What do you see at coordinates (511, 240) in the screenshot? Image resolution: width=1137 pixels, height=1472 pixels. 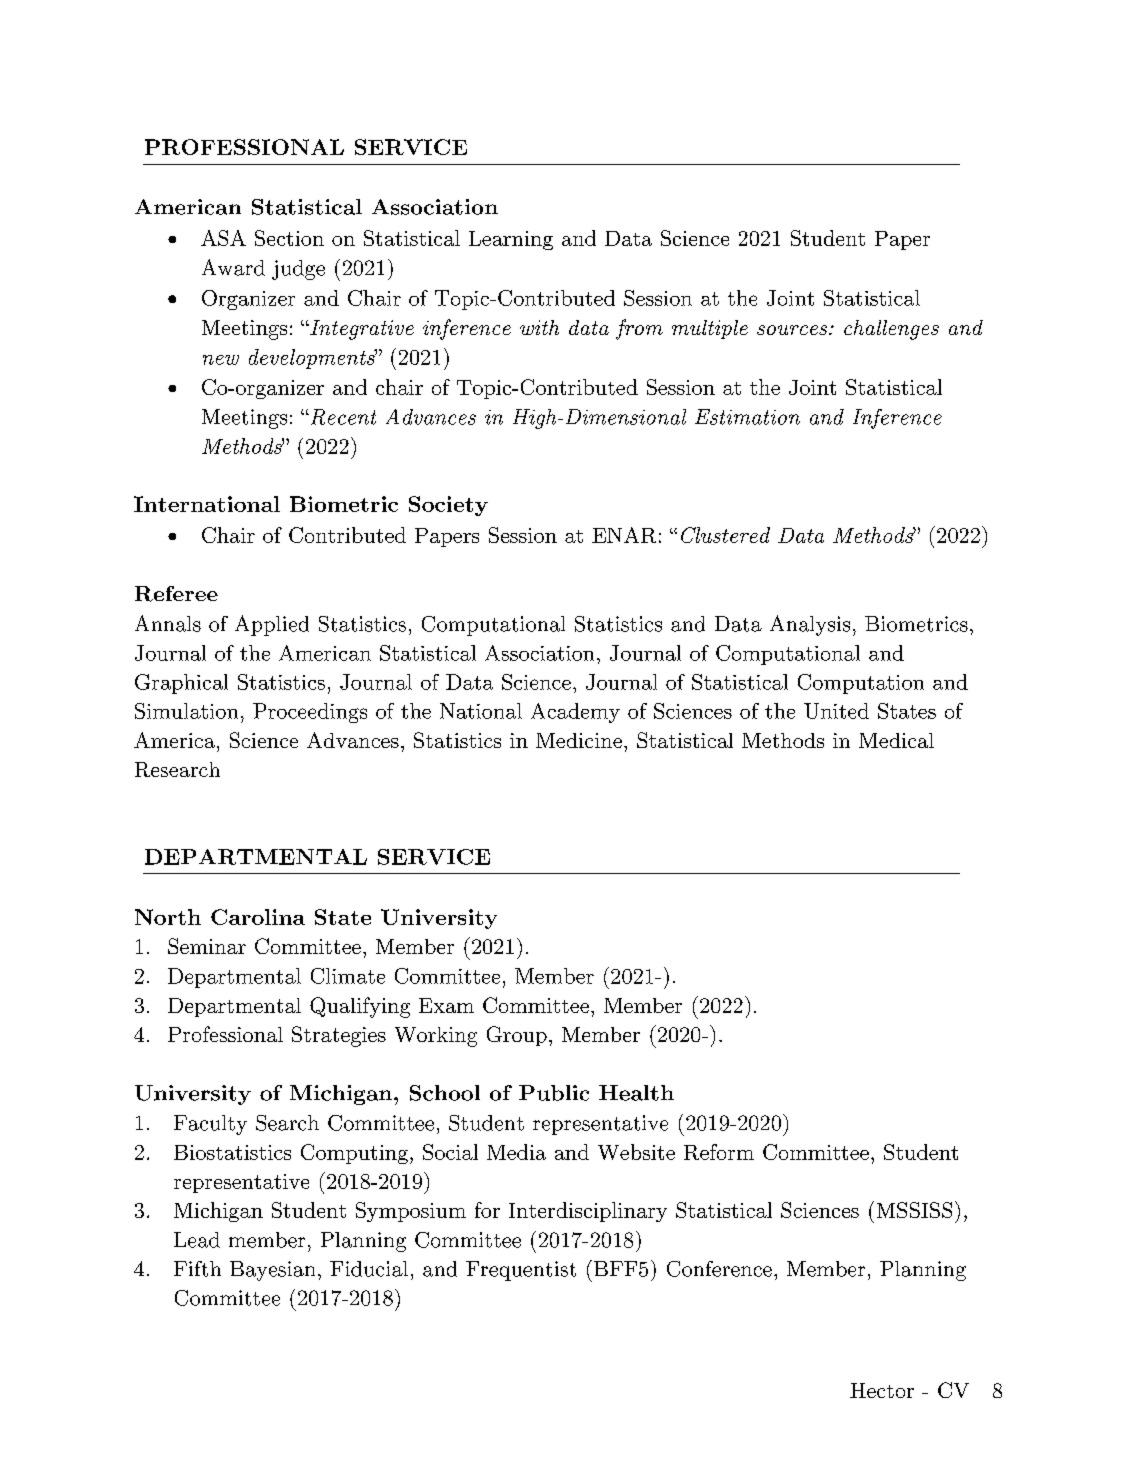 I see `Learning` at bounding box center [511, 240].
